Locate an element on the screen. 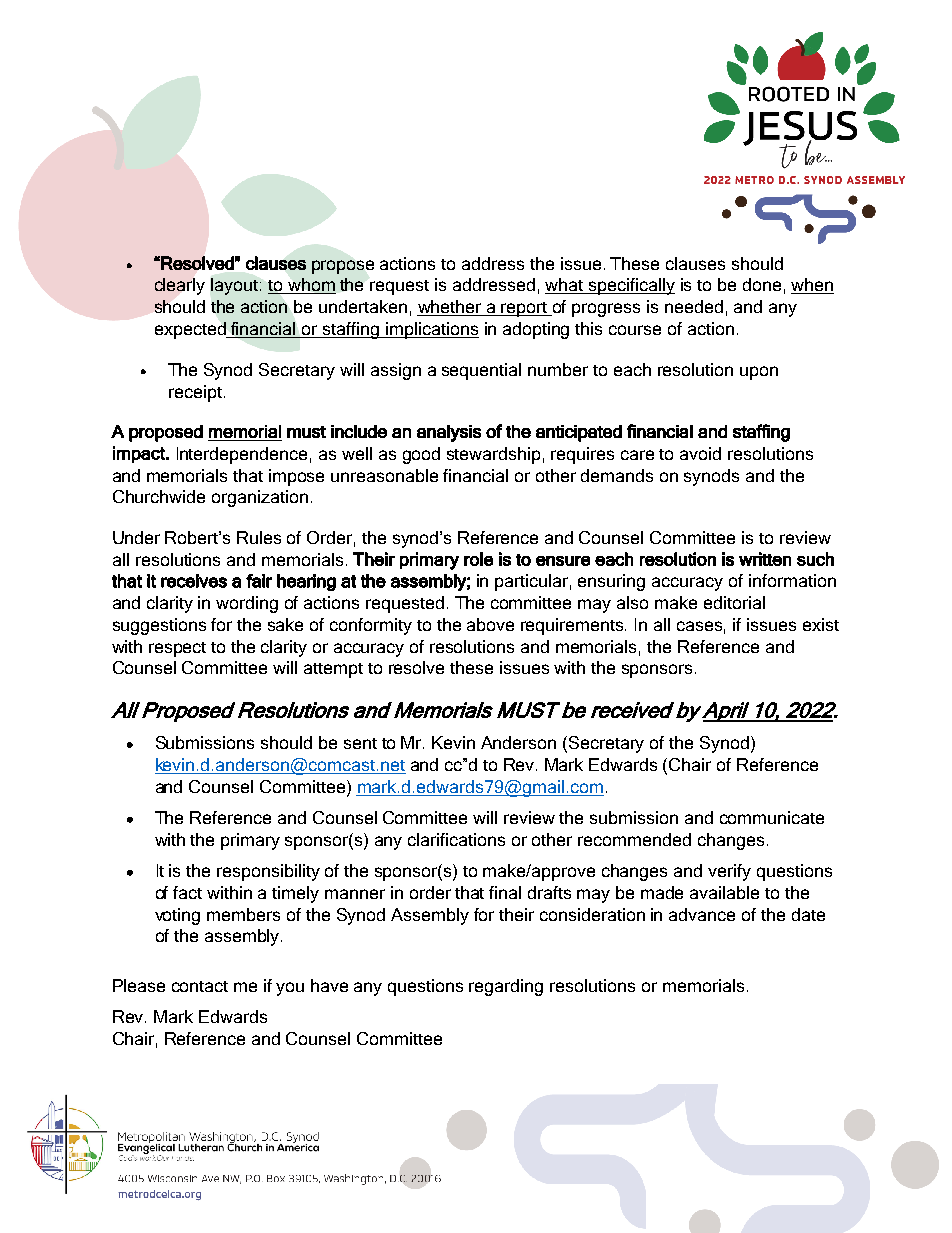 The width and height of the screenshot is (952, 1233). regarding is located at coordinates (506, 987).
